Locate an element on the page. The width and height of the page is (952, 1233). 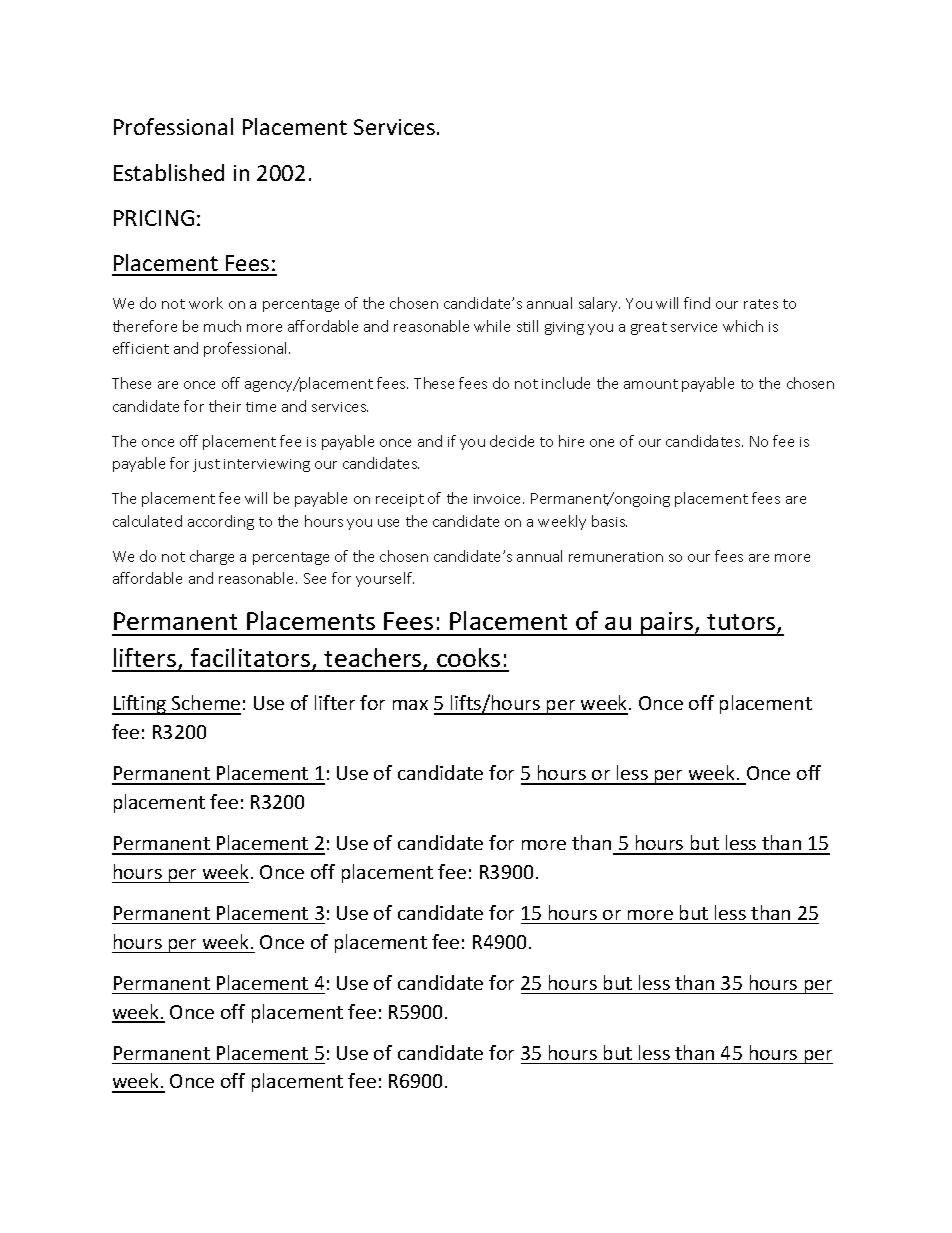
Scheme is located at coordinates (205, 704).
